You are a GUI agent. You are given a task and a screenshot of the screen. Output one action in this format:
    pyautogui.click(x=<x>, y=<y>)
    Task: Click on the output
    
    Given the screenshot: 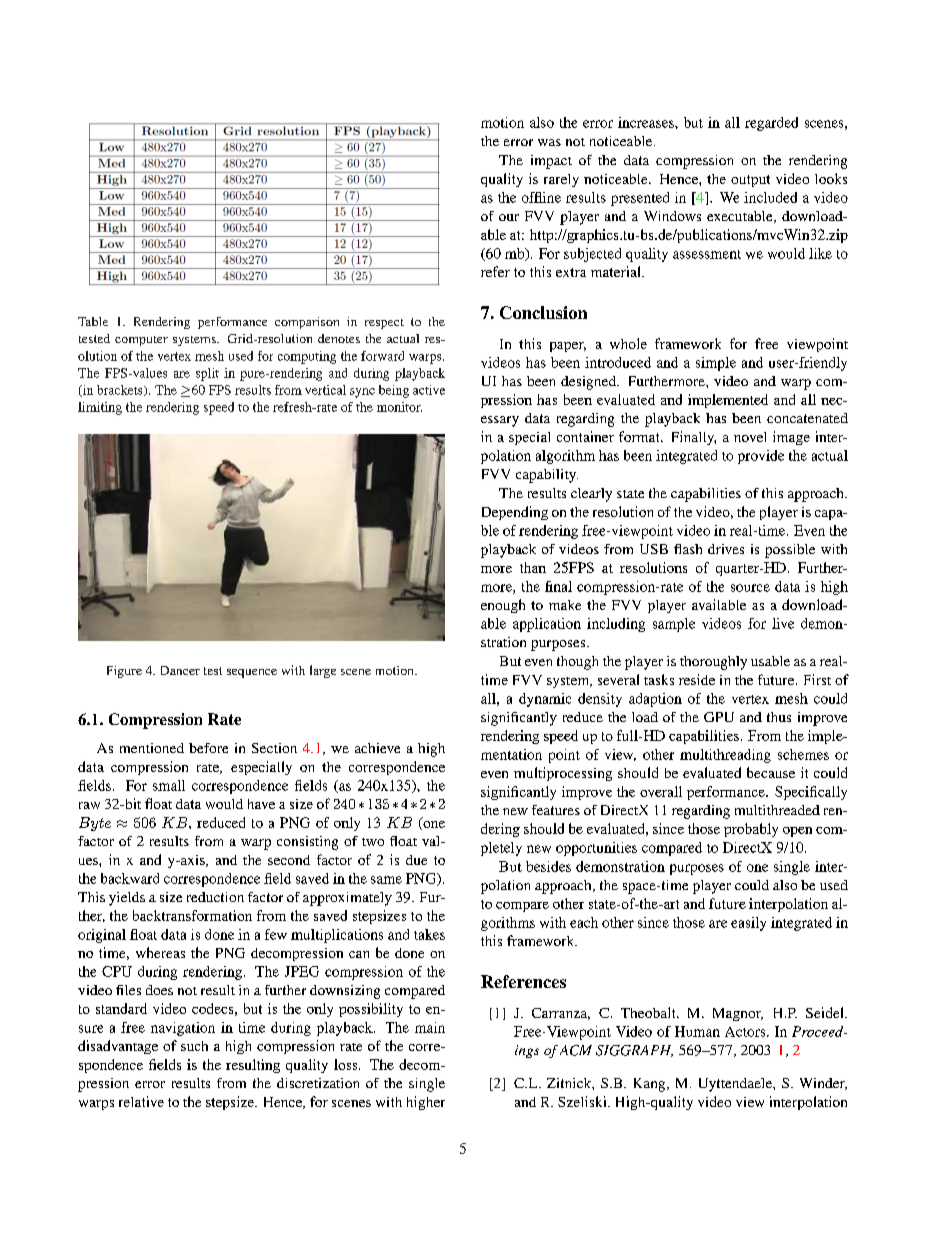 What is the action you would take?
    pyautogui.click(x=750, y=181)
